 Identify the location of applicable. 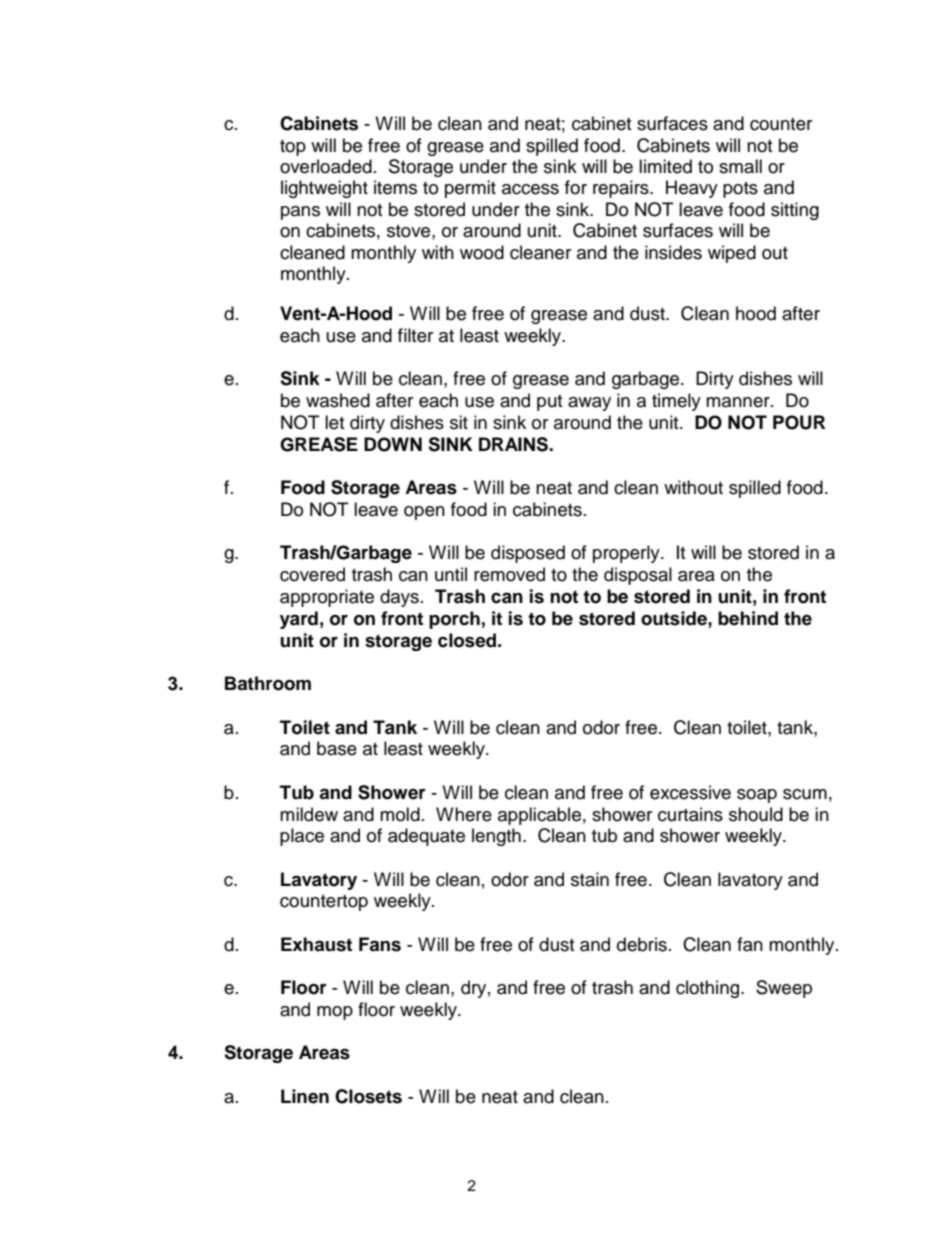
(539, 816).
